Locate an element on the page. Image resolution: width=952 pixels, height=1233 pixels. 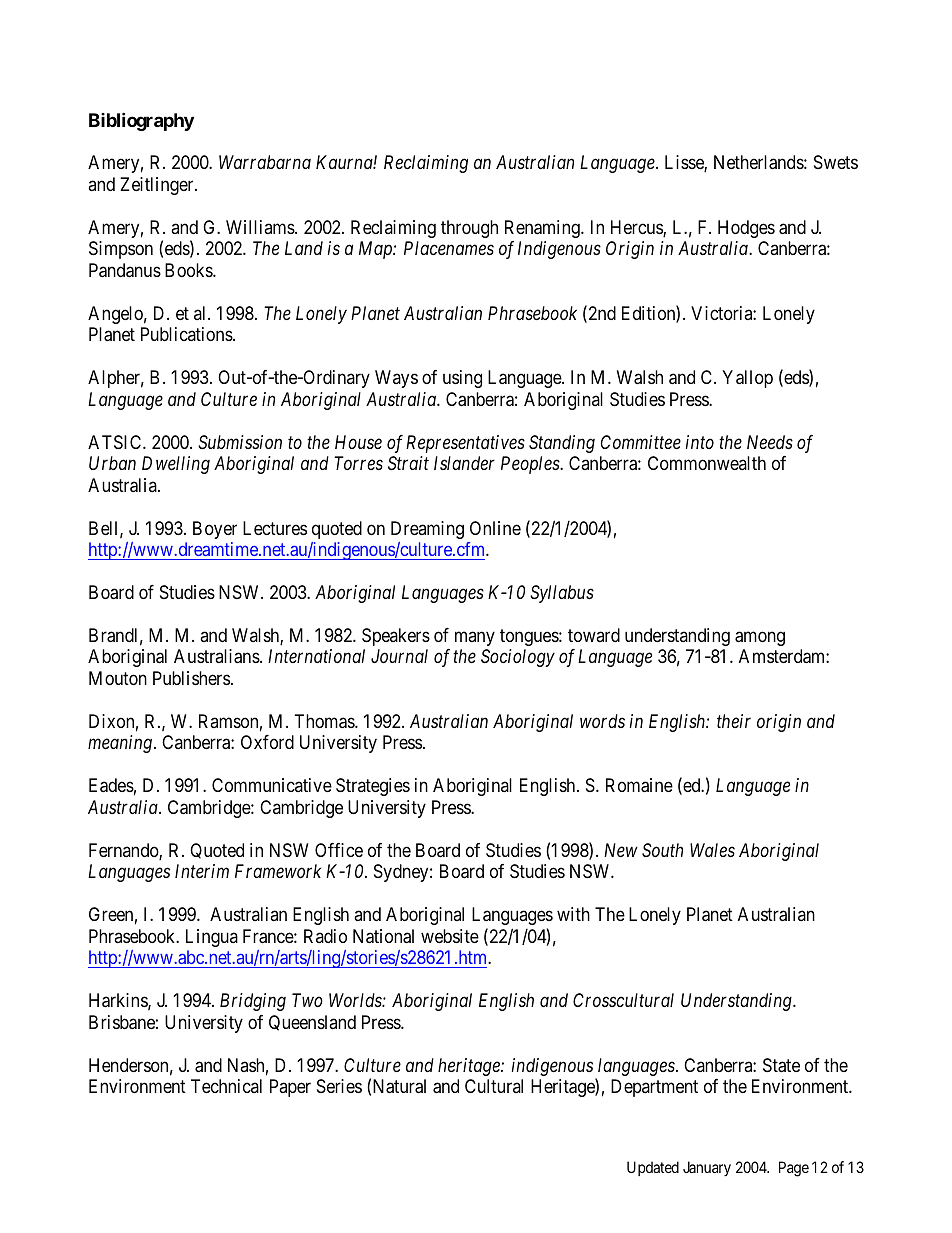
Books is located at coordinates (189, 270).
